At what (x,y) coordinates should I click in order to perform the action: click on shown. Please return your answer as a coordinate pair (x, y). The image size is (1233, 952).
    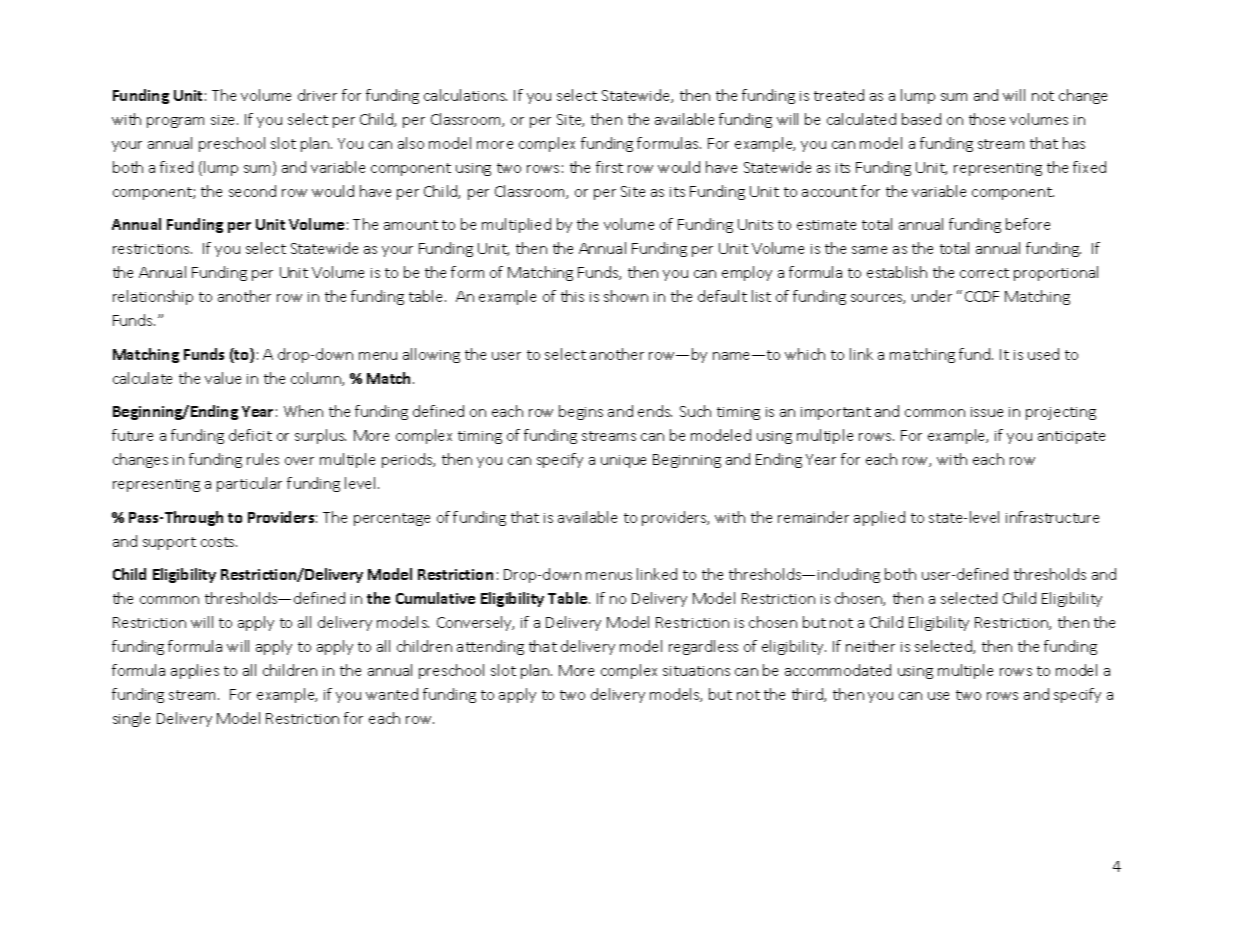
    Looking at the image, I should click on (626, 296).
